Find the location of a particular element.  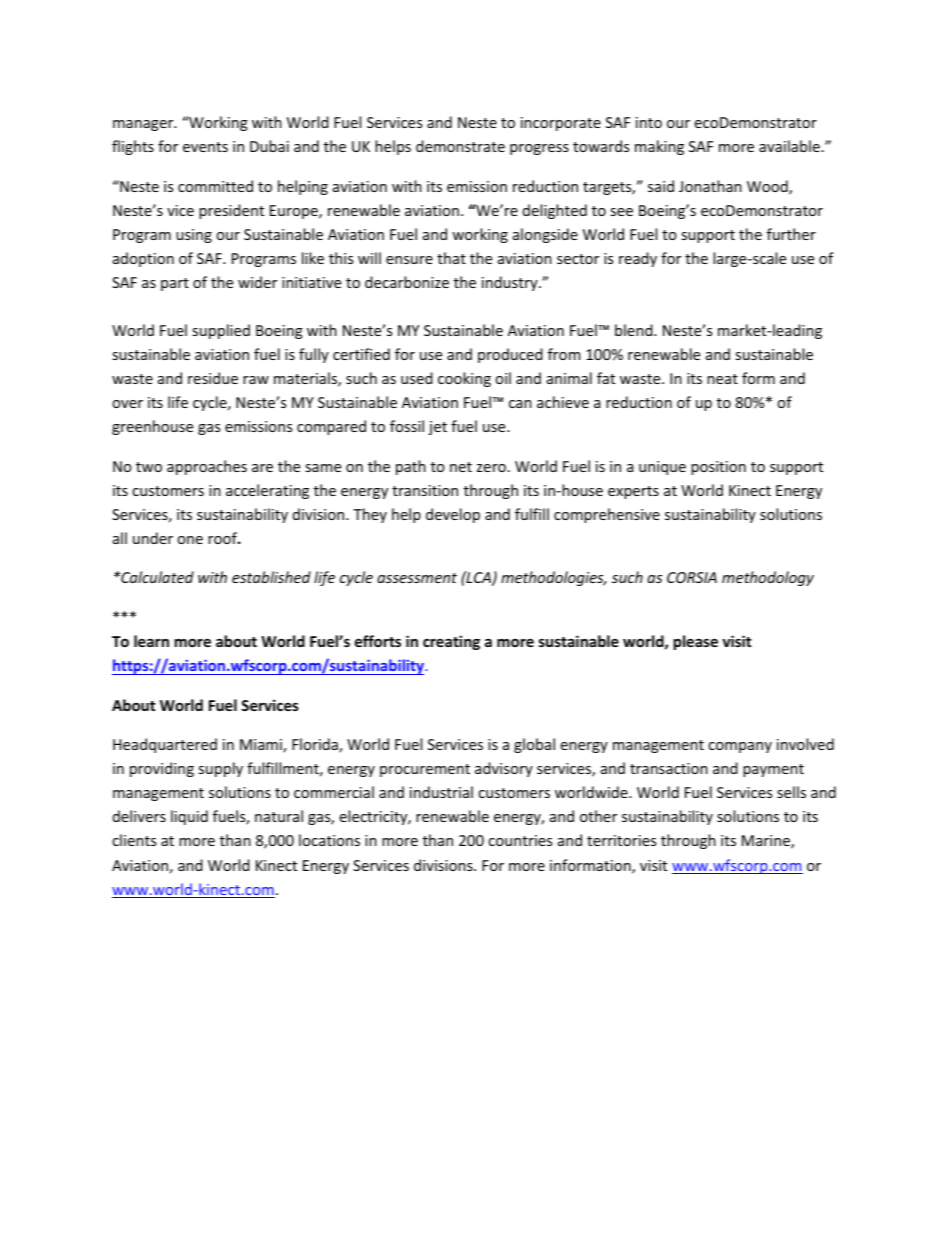

learn is located at coordinates (151, 641).
